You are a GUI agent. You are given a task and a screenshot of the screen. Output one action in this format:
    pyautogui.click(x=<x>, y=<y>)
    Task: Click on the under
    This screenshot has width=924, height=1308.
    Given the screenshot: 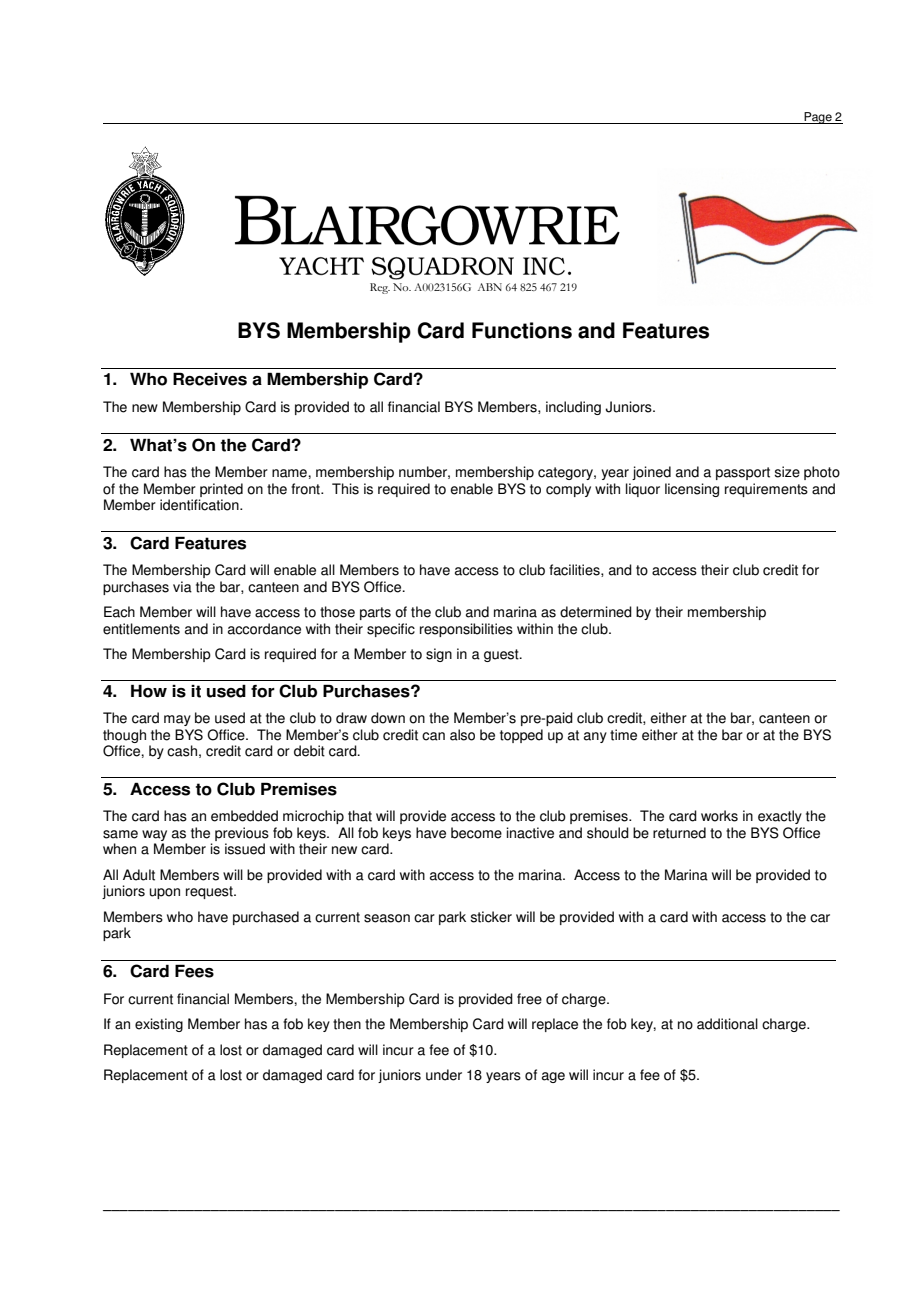 What is the action you would take?
    pyautogui.click(x=444, y=1075)
